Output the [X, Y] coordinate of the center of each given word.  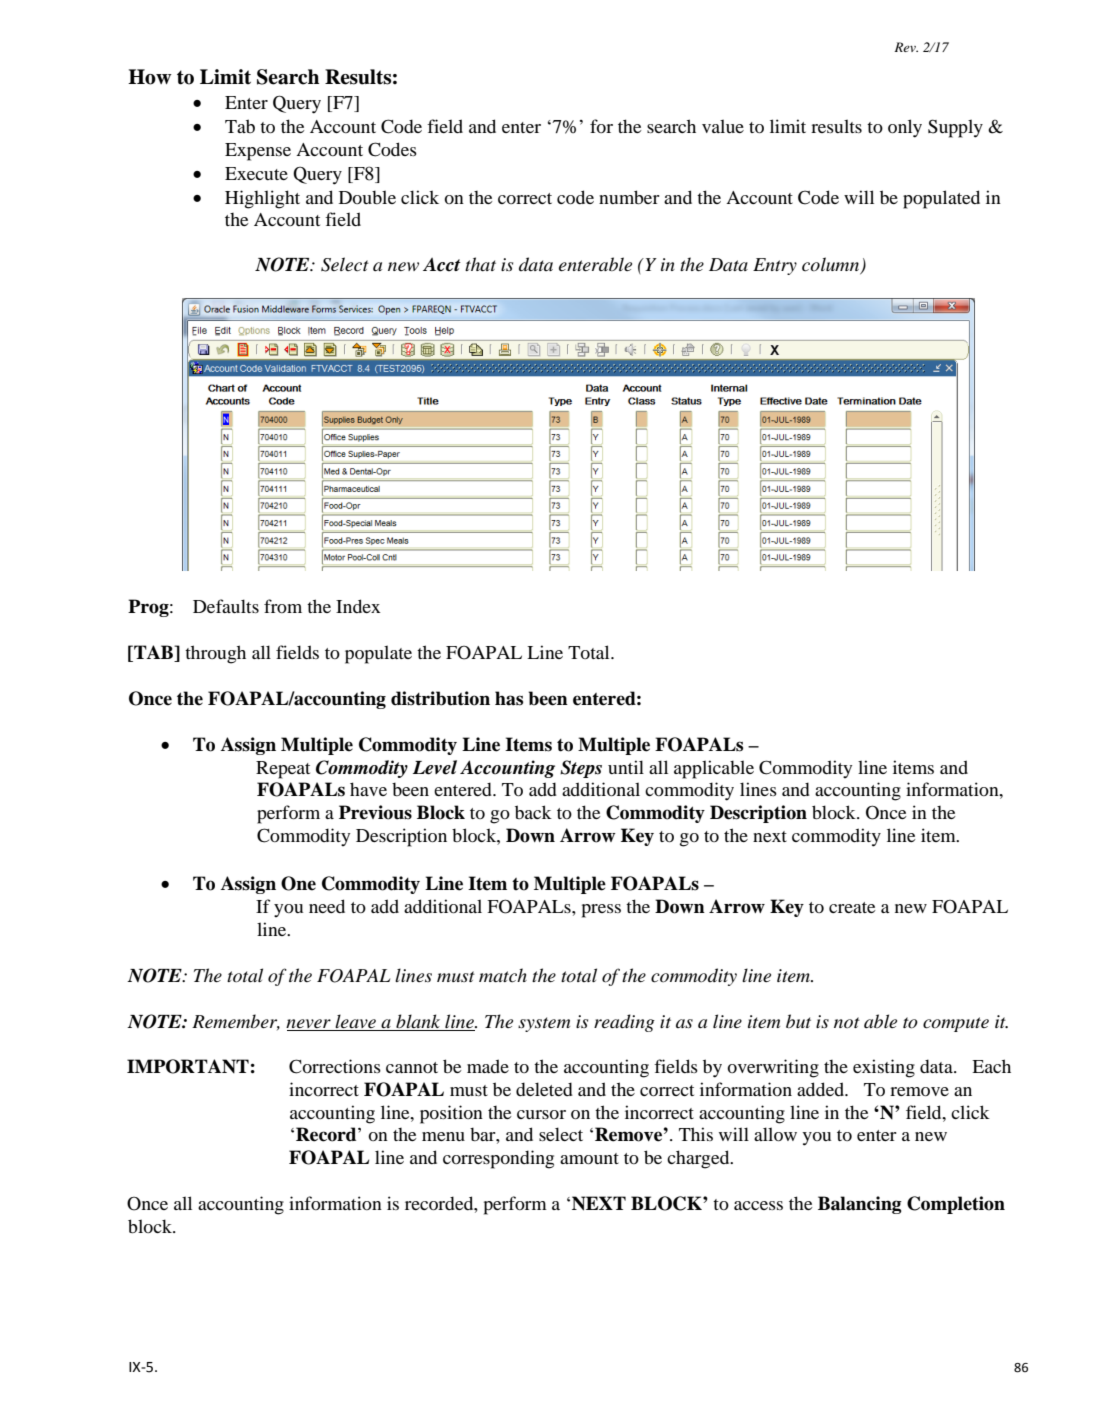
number [629, 197]
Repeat [283, 770]
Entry [775, 266]
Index [358, 606]
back [533, 812]
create [852, 907]
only [905, 128]
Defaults [226, 606]
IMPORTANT [188, 1066]
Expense [258, 152]
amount [589, 1158]
